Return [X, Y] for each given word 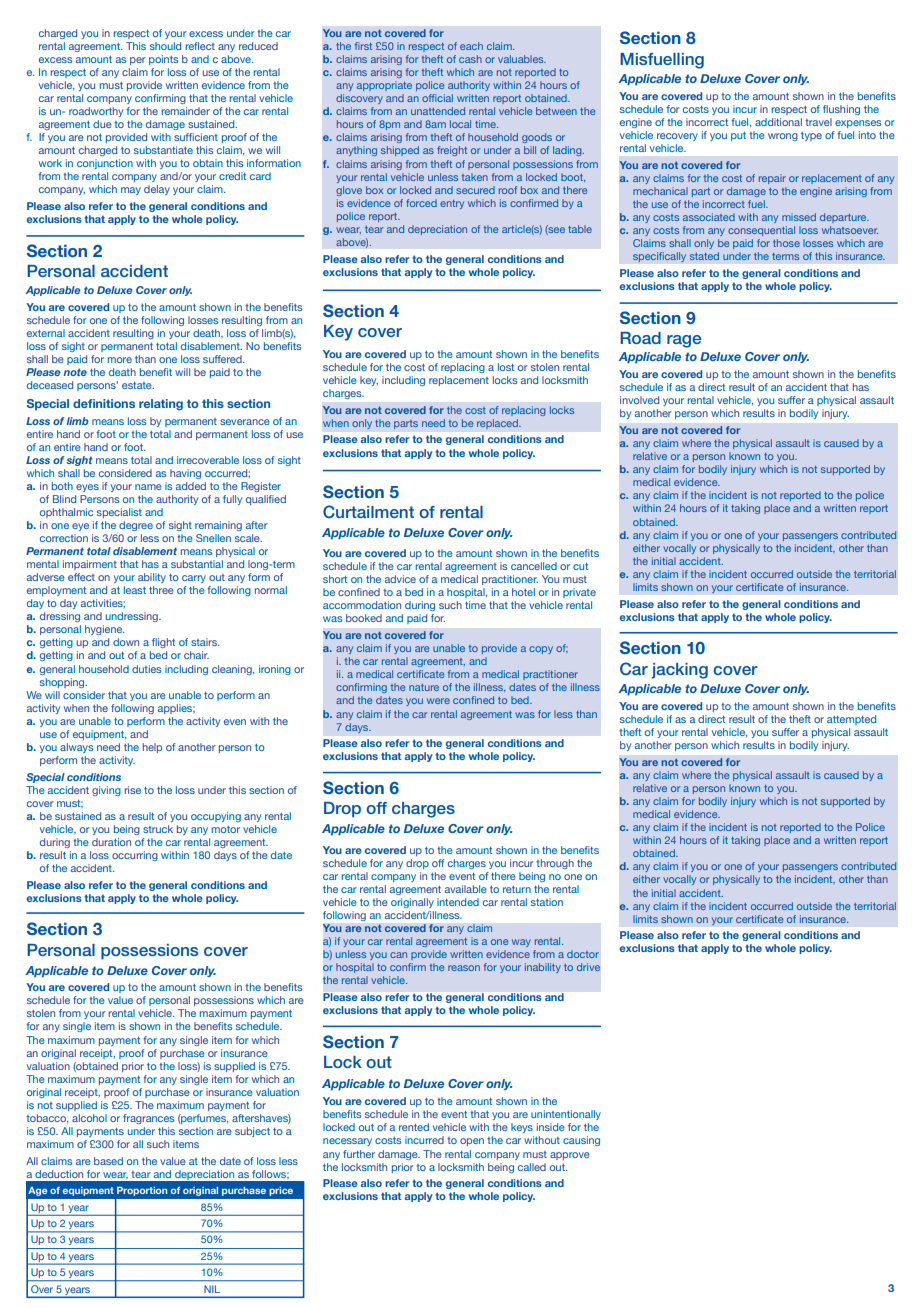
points [163, 60]
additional [778, 122]
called [532, 1167]
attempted [851, 720]
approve [570, 1156]
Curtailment [368, 512]
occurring [135, 856]
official [437, 98]
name [148, 487]
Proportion [142, 1191]
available [466, 889]
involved [639, 400]
